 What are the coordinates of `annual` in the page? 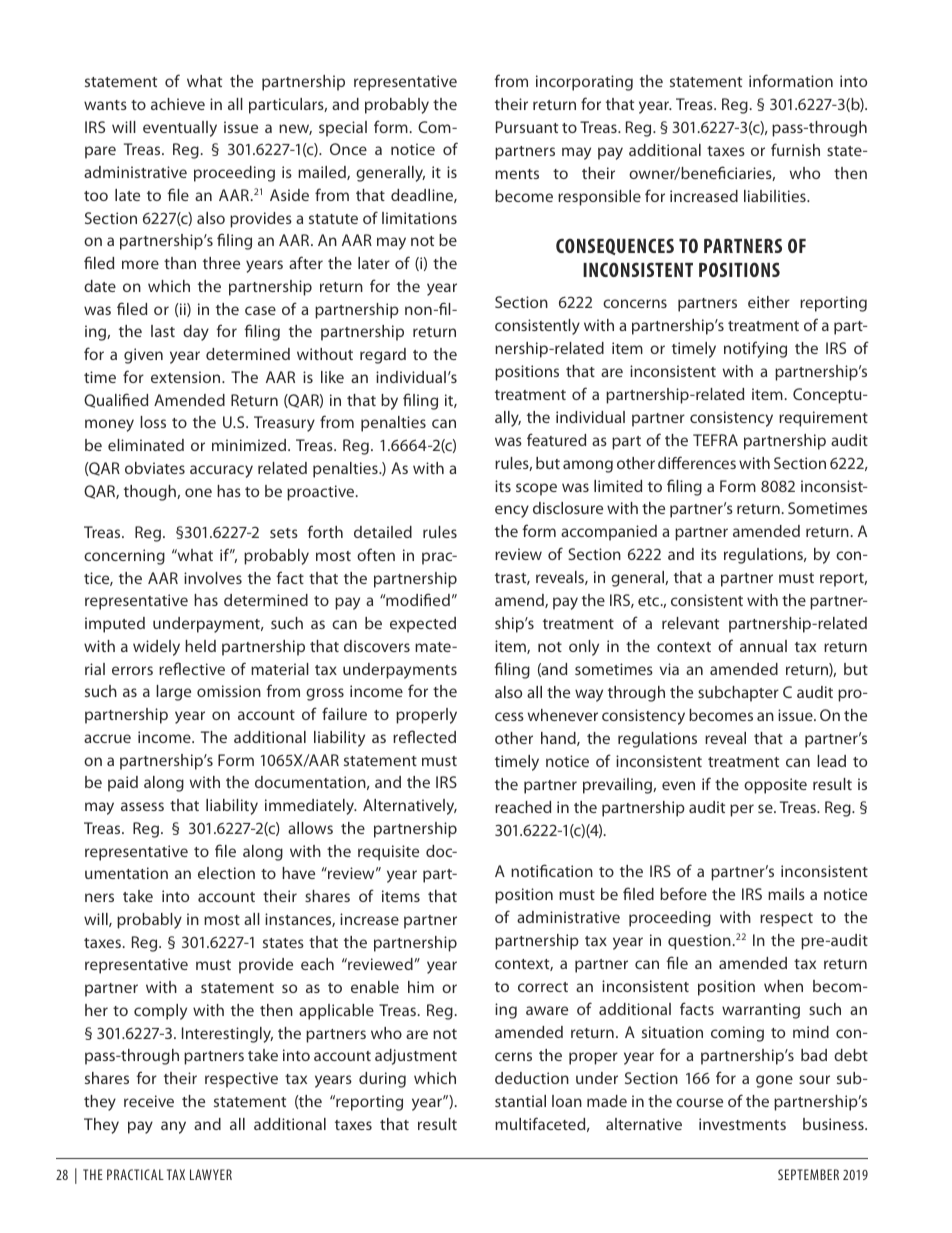 It's located at (763, 646).
